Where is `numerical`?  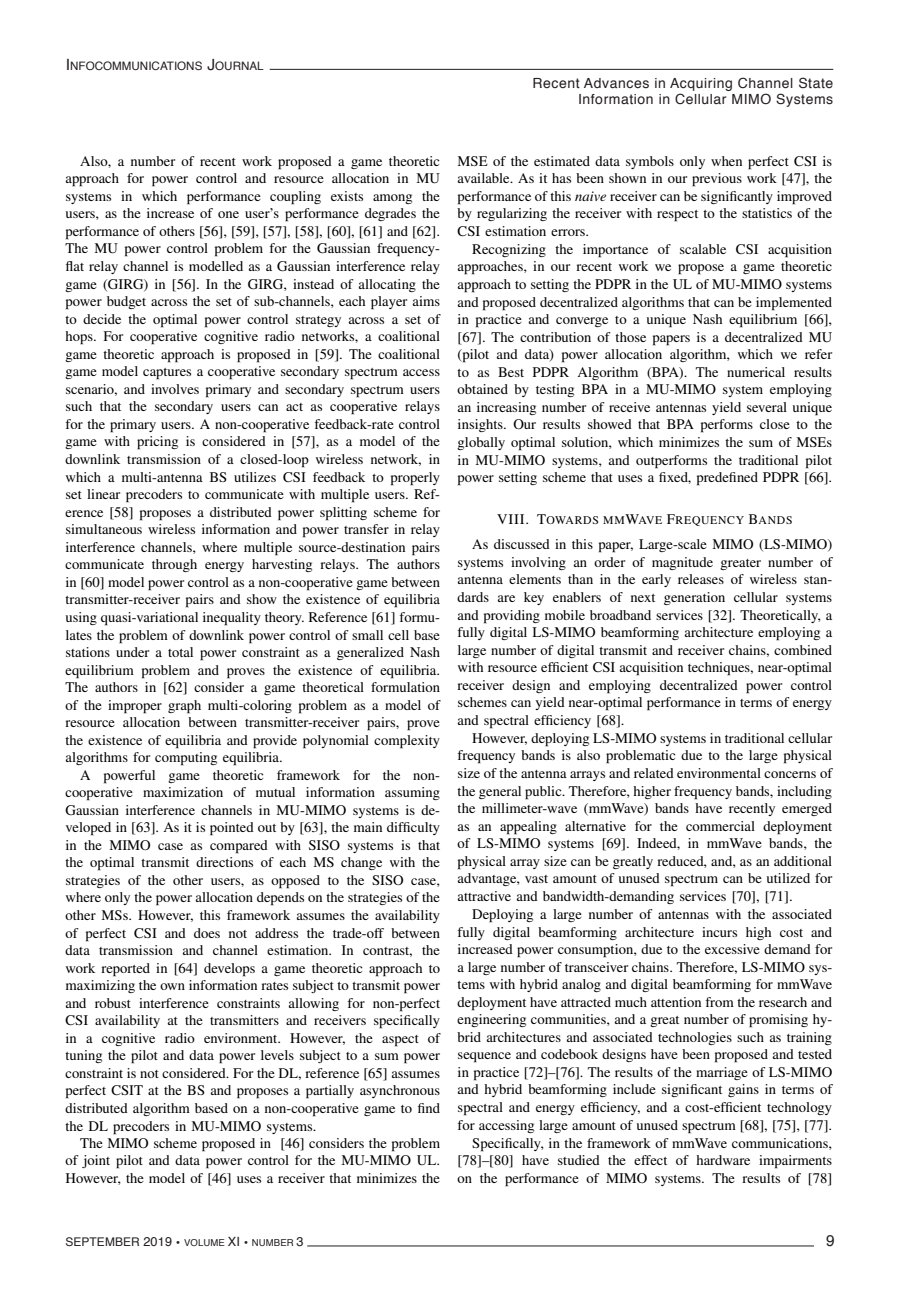 numerical is located at coordinates (756, 372).
